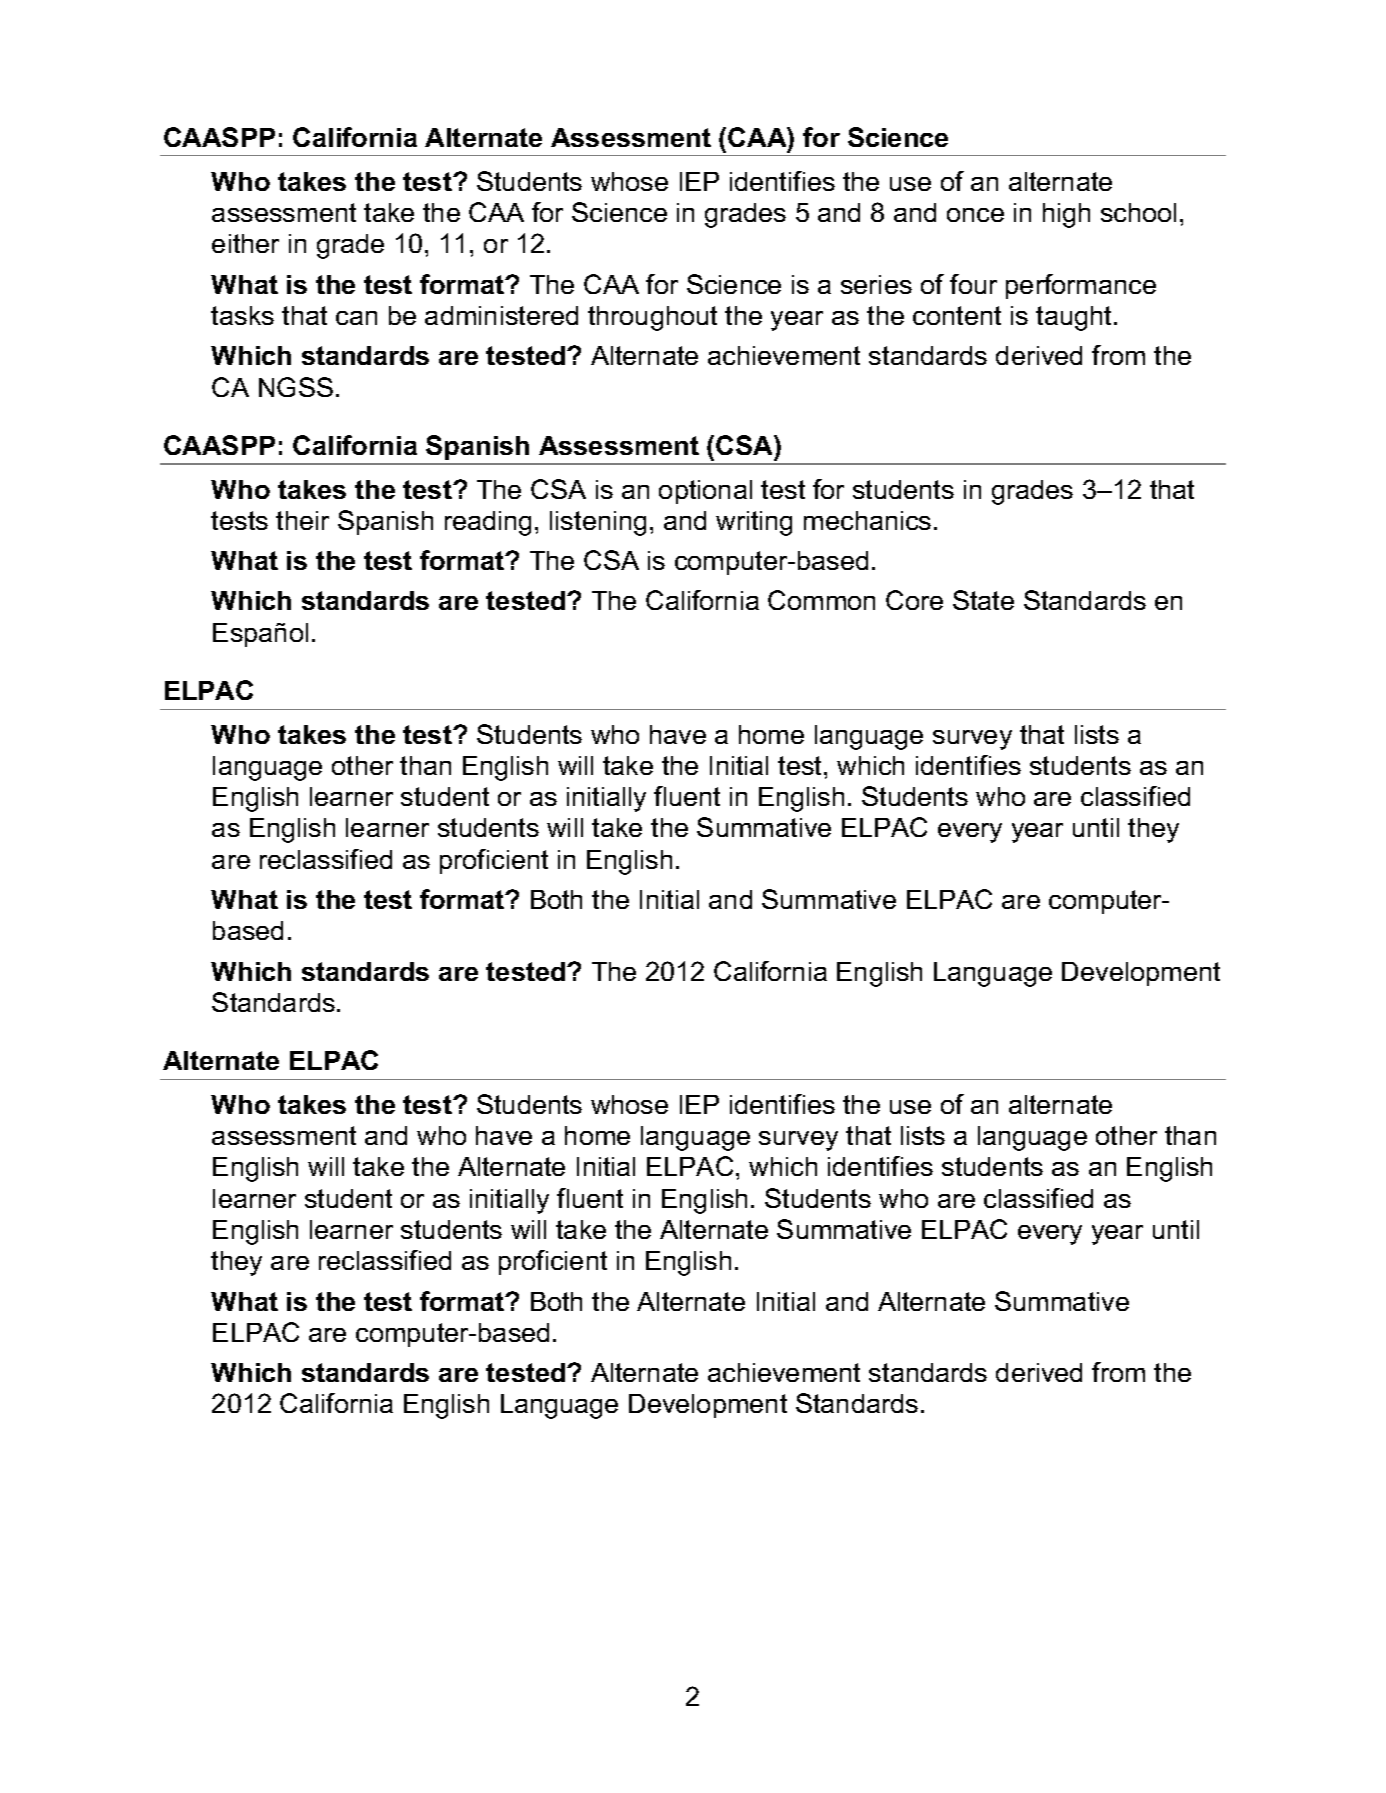  I want to click on once, so click(975, 215).
